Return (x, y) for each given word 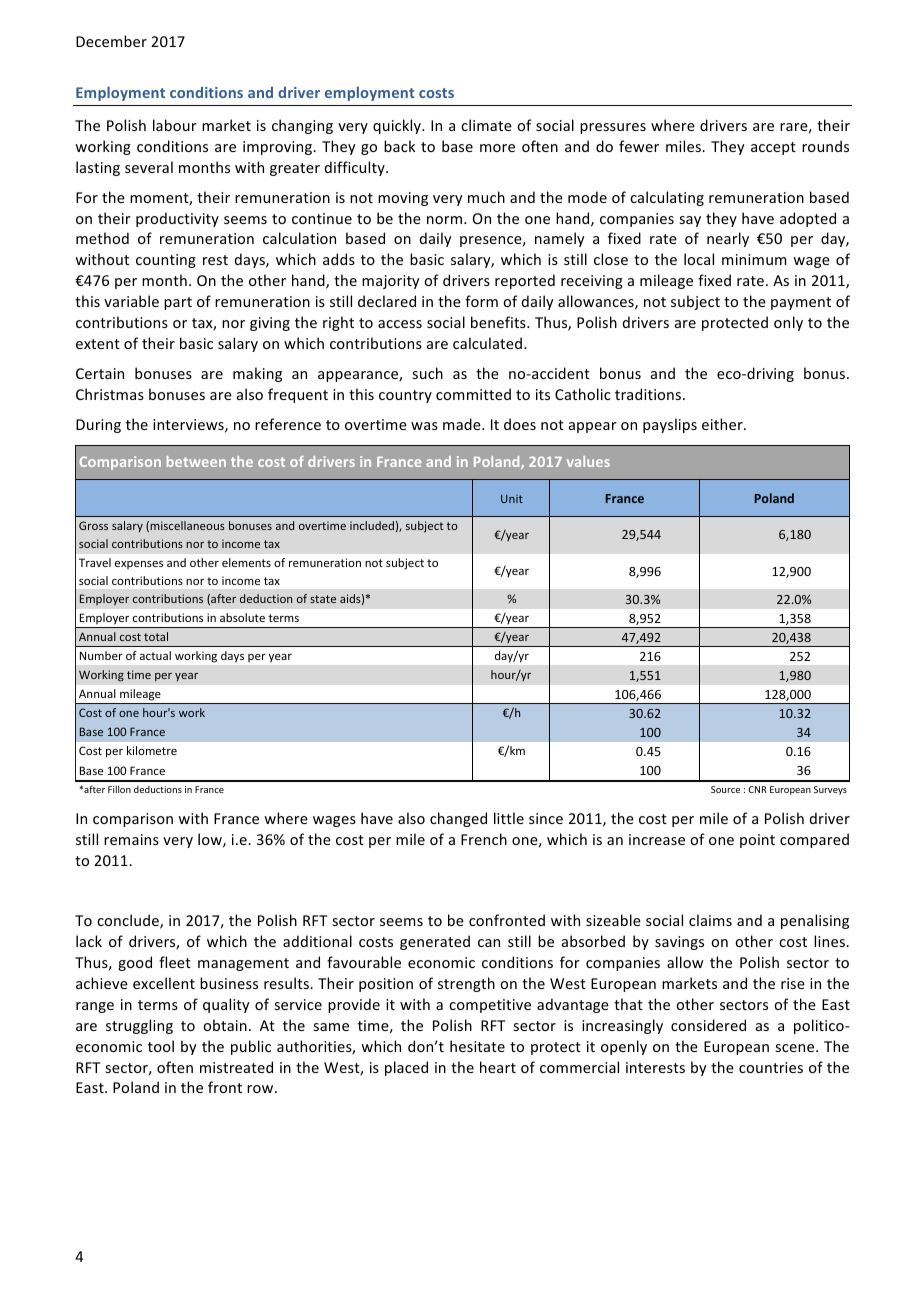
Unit (512, 499)
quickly (398, 126)
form (481, 301)
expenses (139, 565)
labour (175, 125)
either (723, 424)
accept (773, 148)
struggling (139, 1026)
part (178, 303)
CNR (757, 789)
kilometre (152, 750)
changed (458, 819)
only (788, 323)
